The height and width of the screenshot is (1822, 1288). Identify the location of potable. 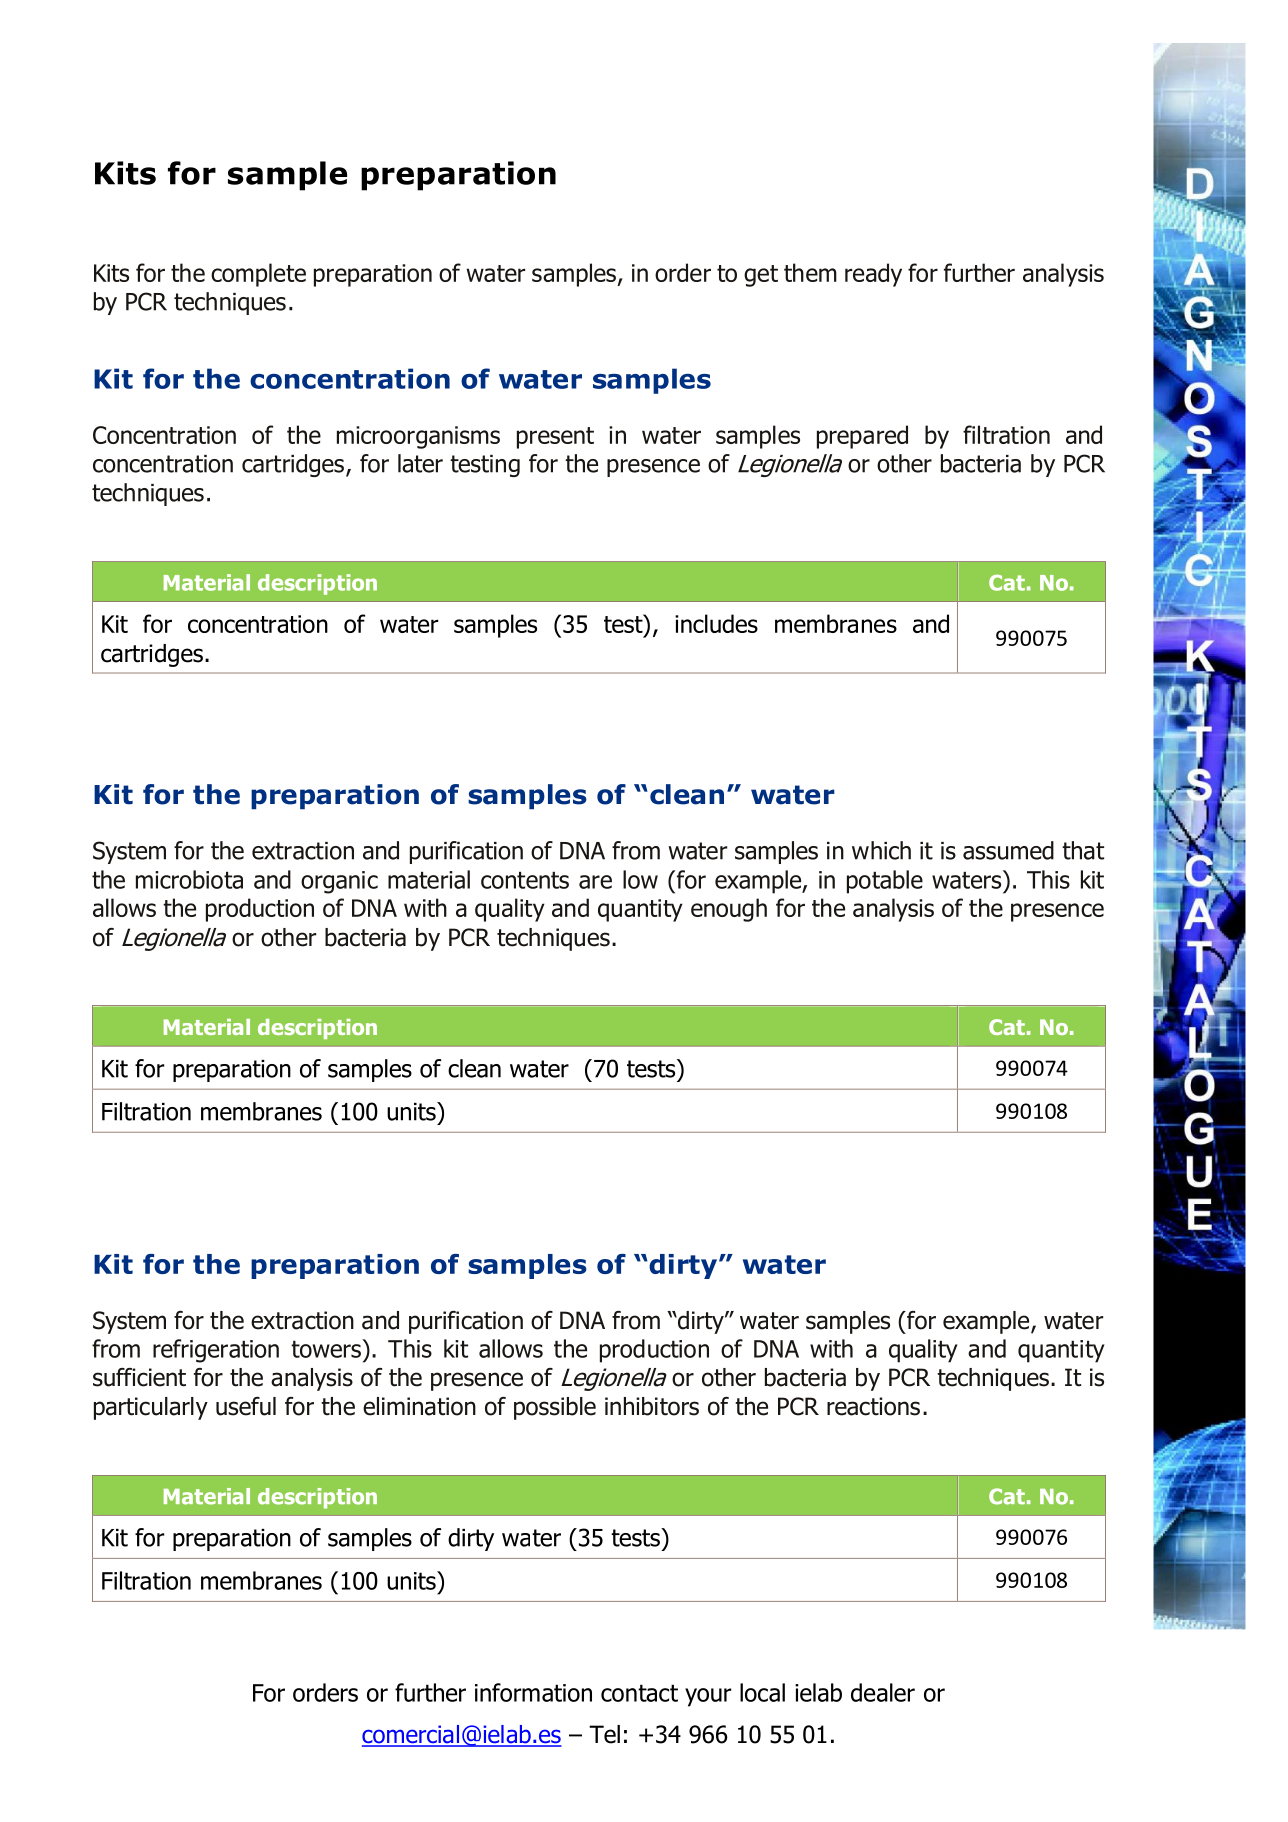
(885, 882).
